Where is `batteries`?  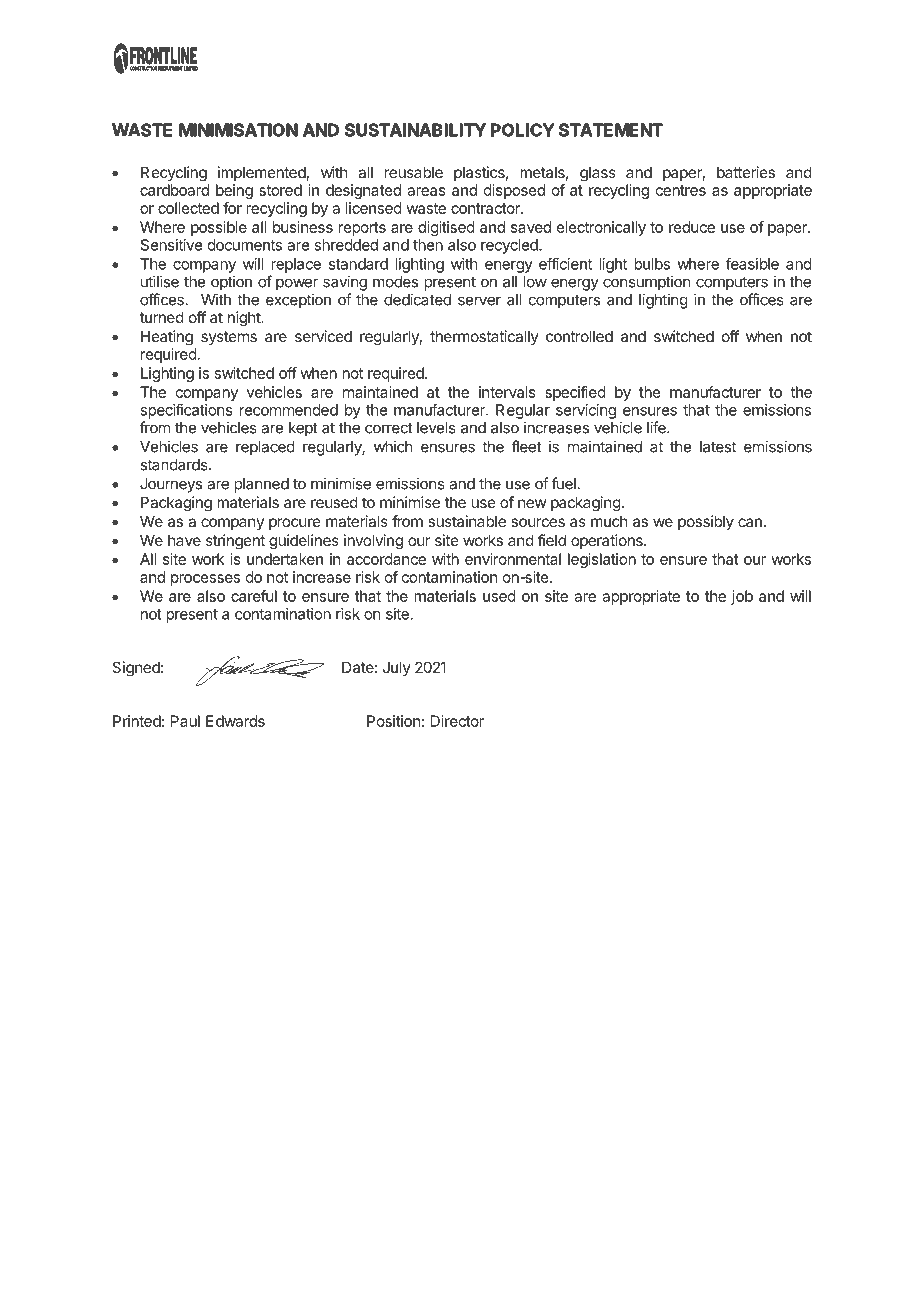 batteries is located at coordinates (746, 172).
